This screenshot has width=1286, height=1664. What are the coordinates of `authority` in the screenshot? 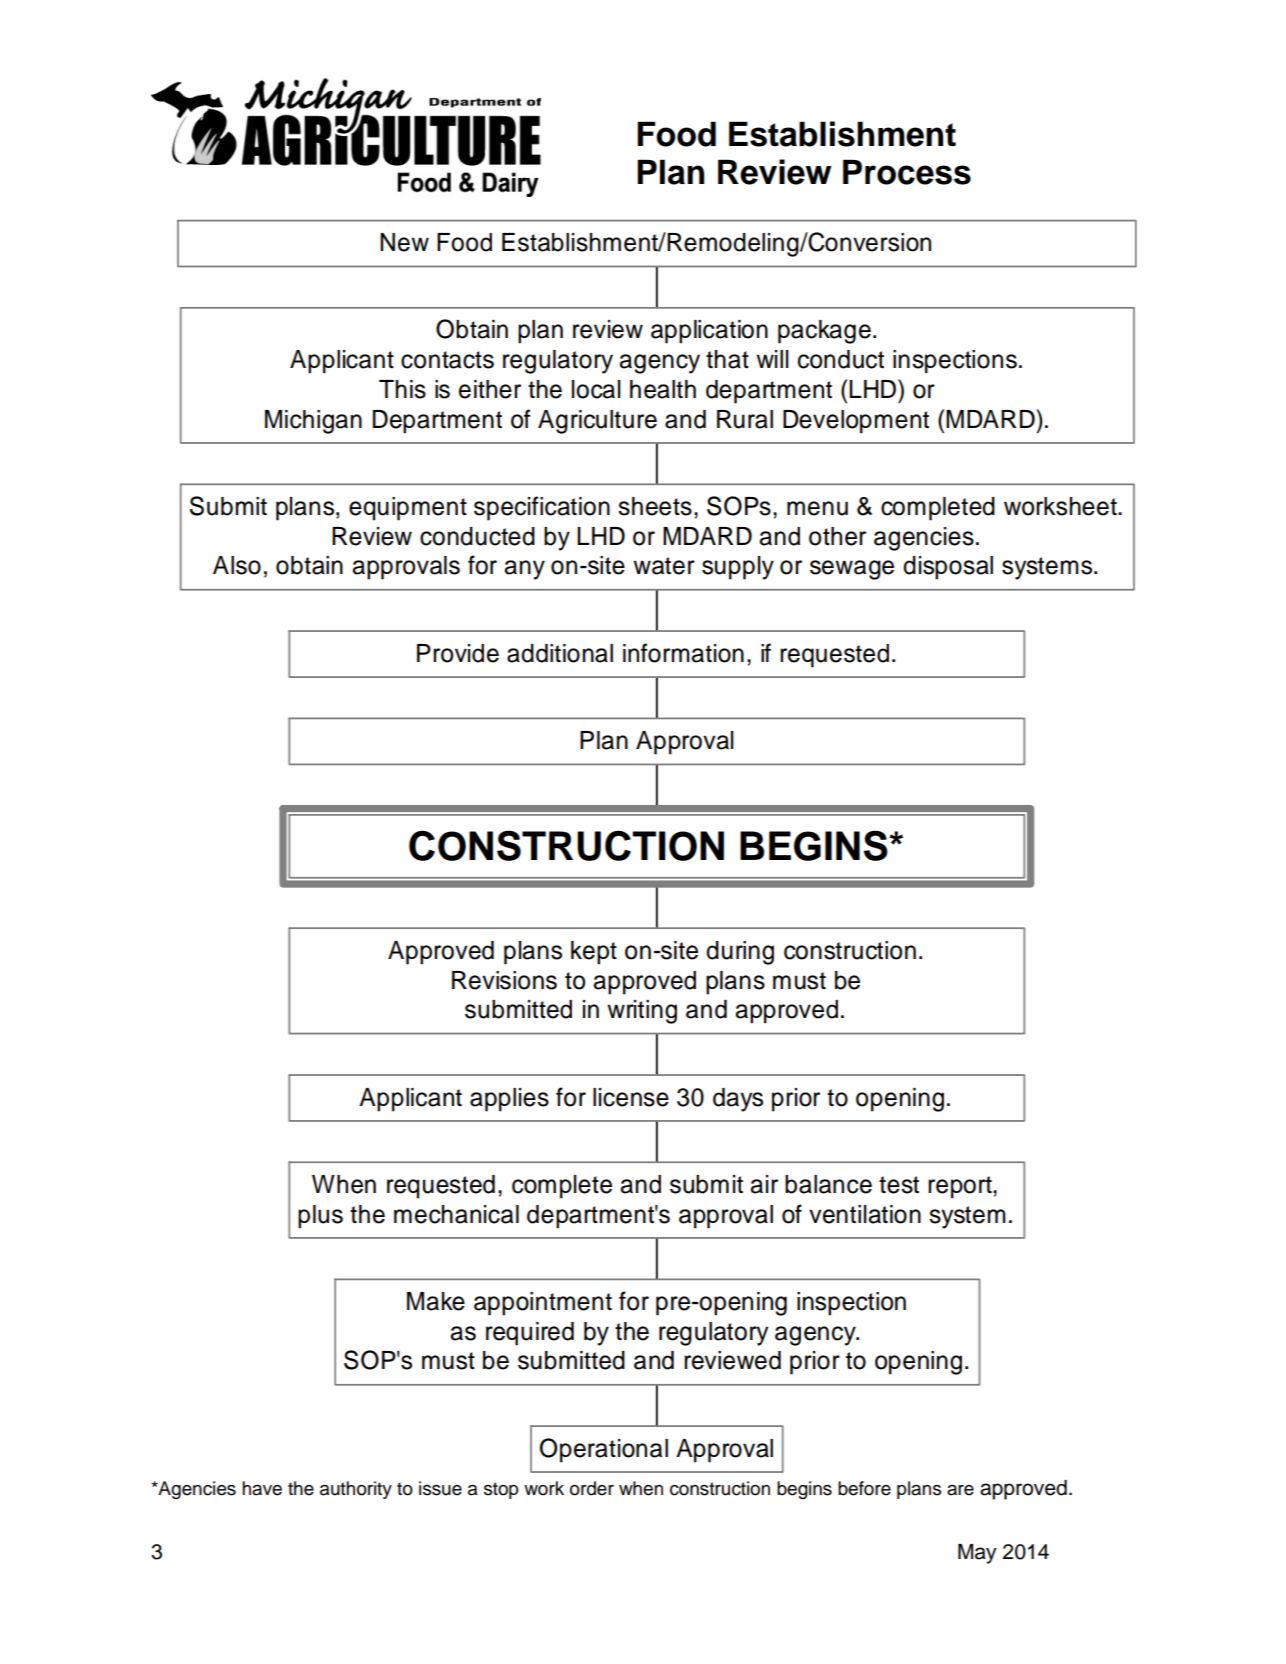 It's located at (356, 1490).
